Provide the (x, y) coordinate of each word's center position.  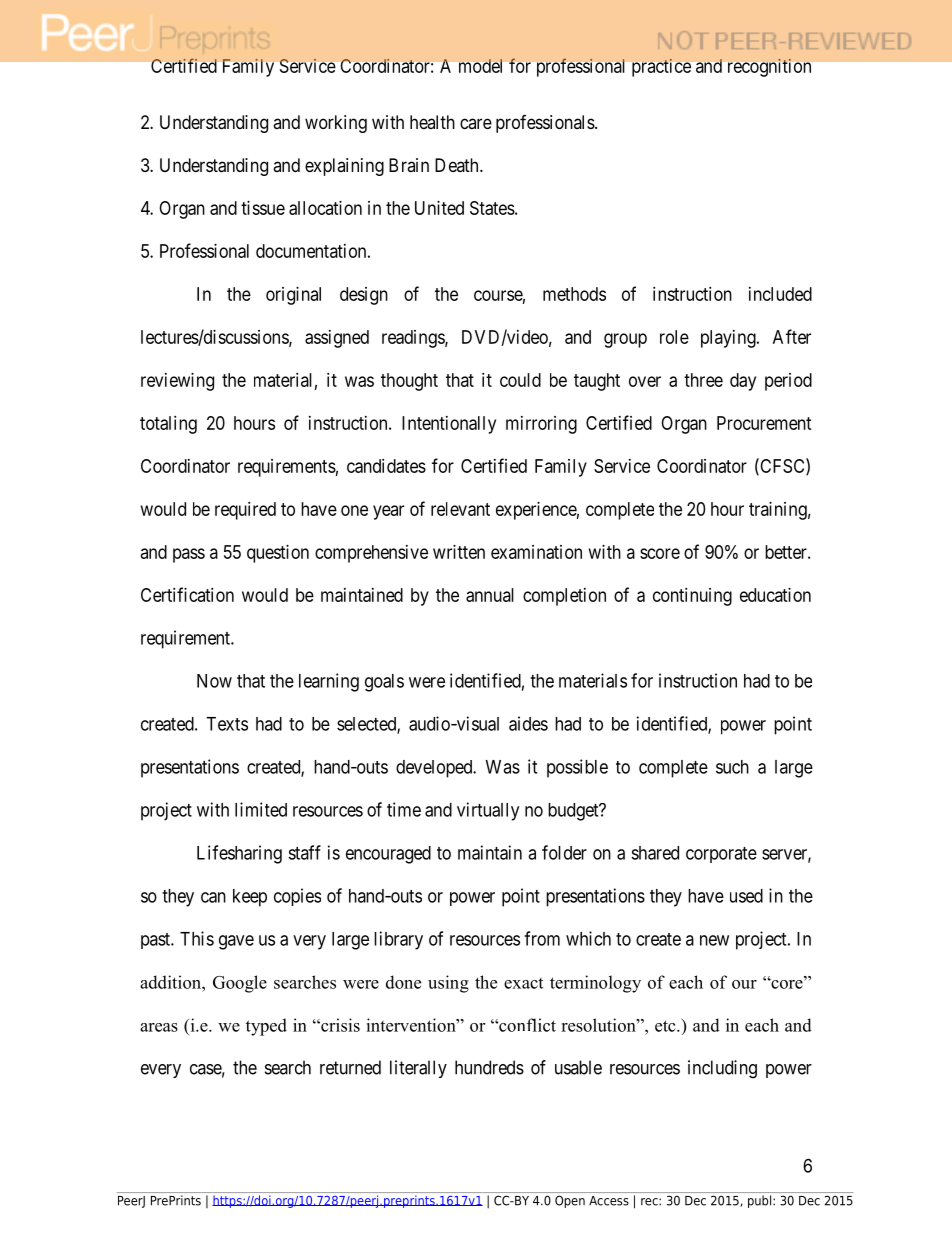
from (542, 938)
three (703, 380)
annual (490, 595)
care (476, 123)
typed (266, 1027)
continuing (692, 597)
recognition (769, 68)
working (336, 124)
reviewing (177, 382)
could (520, 380)
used (746, 896)
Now (214, 681)
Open (570, 1201)
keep (250, 898)
